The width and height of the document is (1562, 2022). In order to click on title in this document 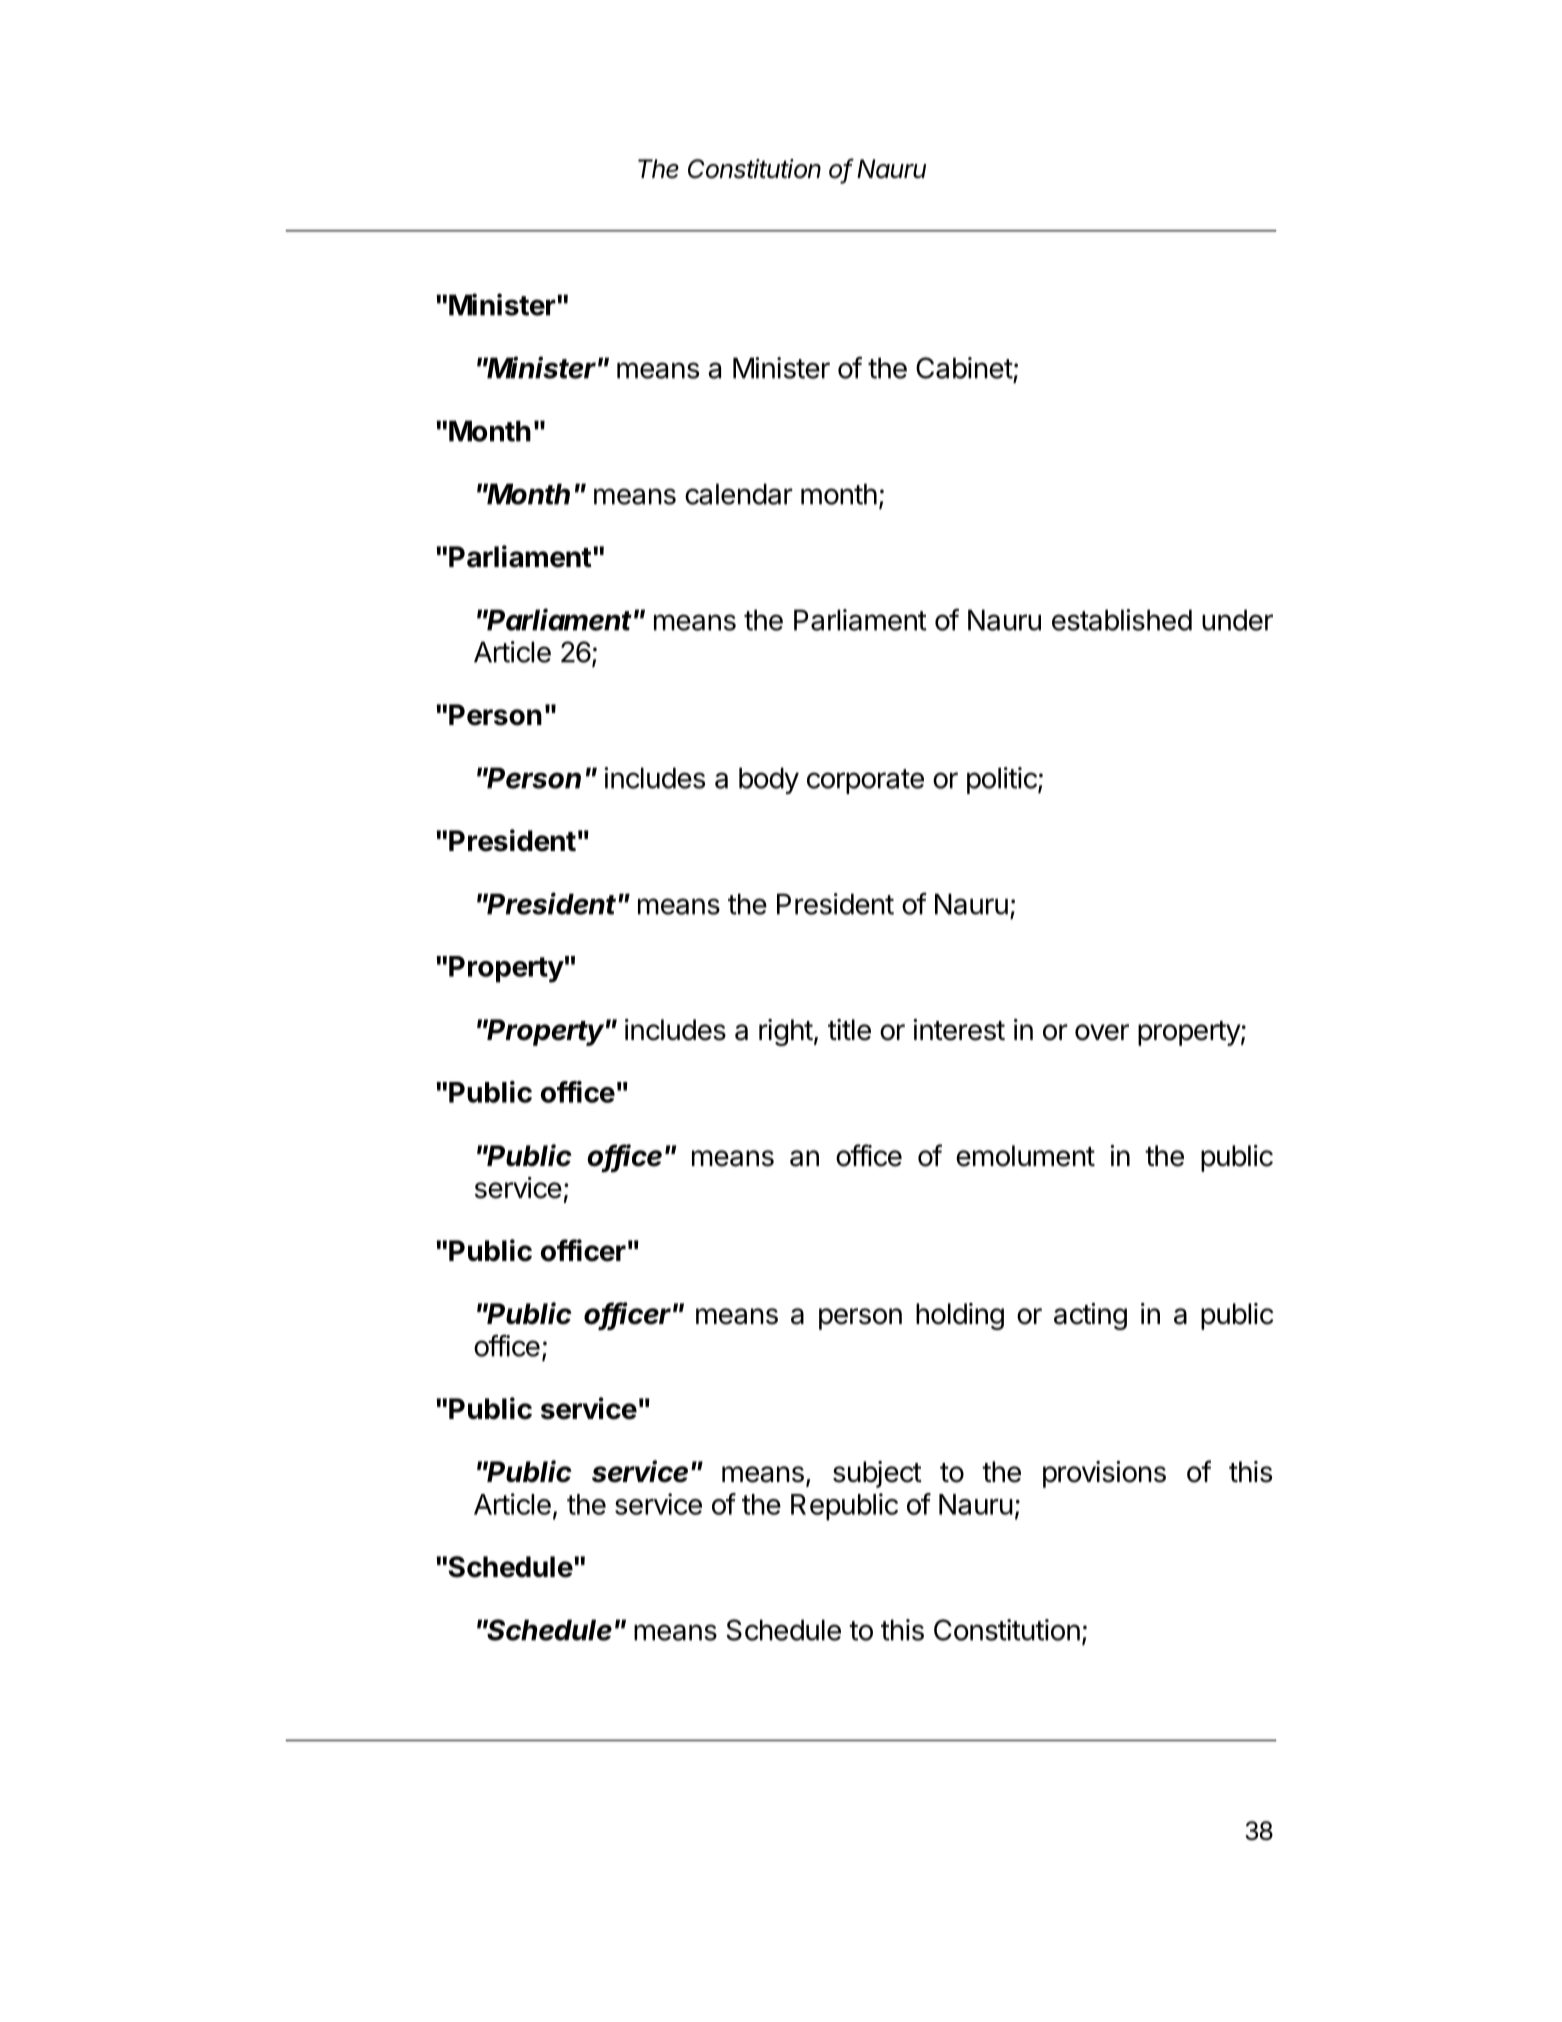, I will do `click(849, 1030)`.
